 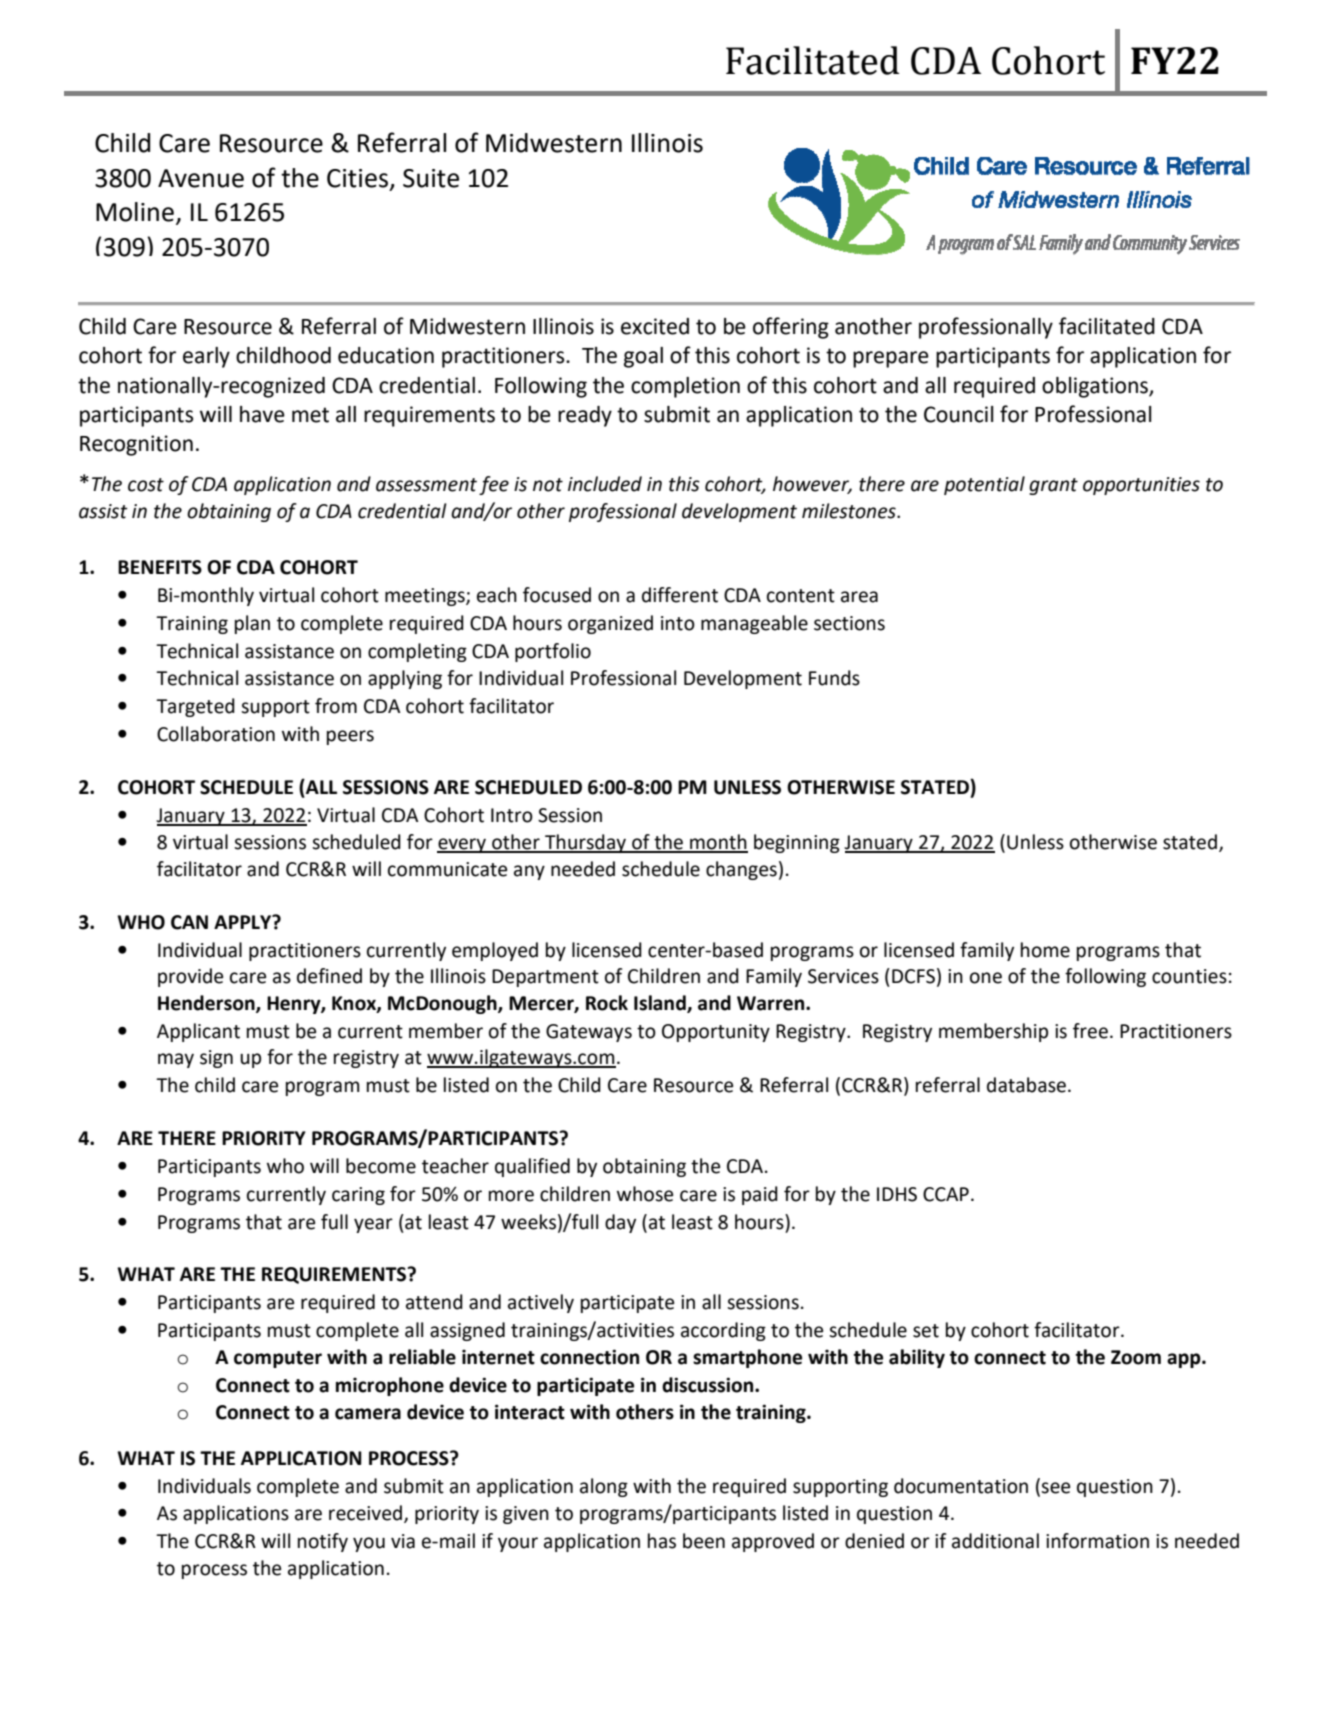 What do you see at coordinates (662, 1541) in the screenshot?
I see `has` at bounding box center [662, 1541].
